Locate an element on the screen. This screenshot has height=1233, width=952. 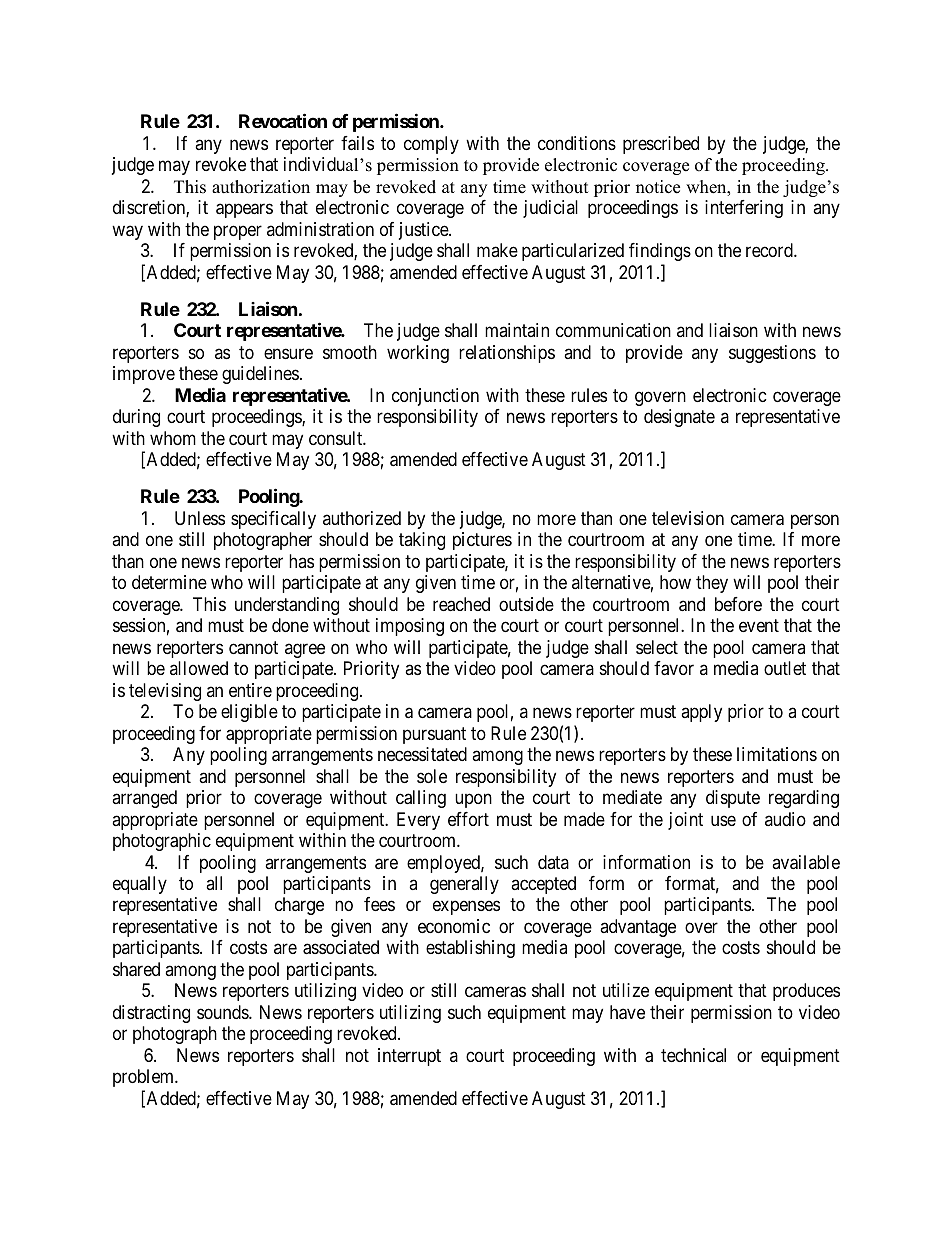
sounds is located at coordinates (223, 1012).
